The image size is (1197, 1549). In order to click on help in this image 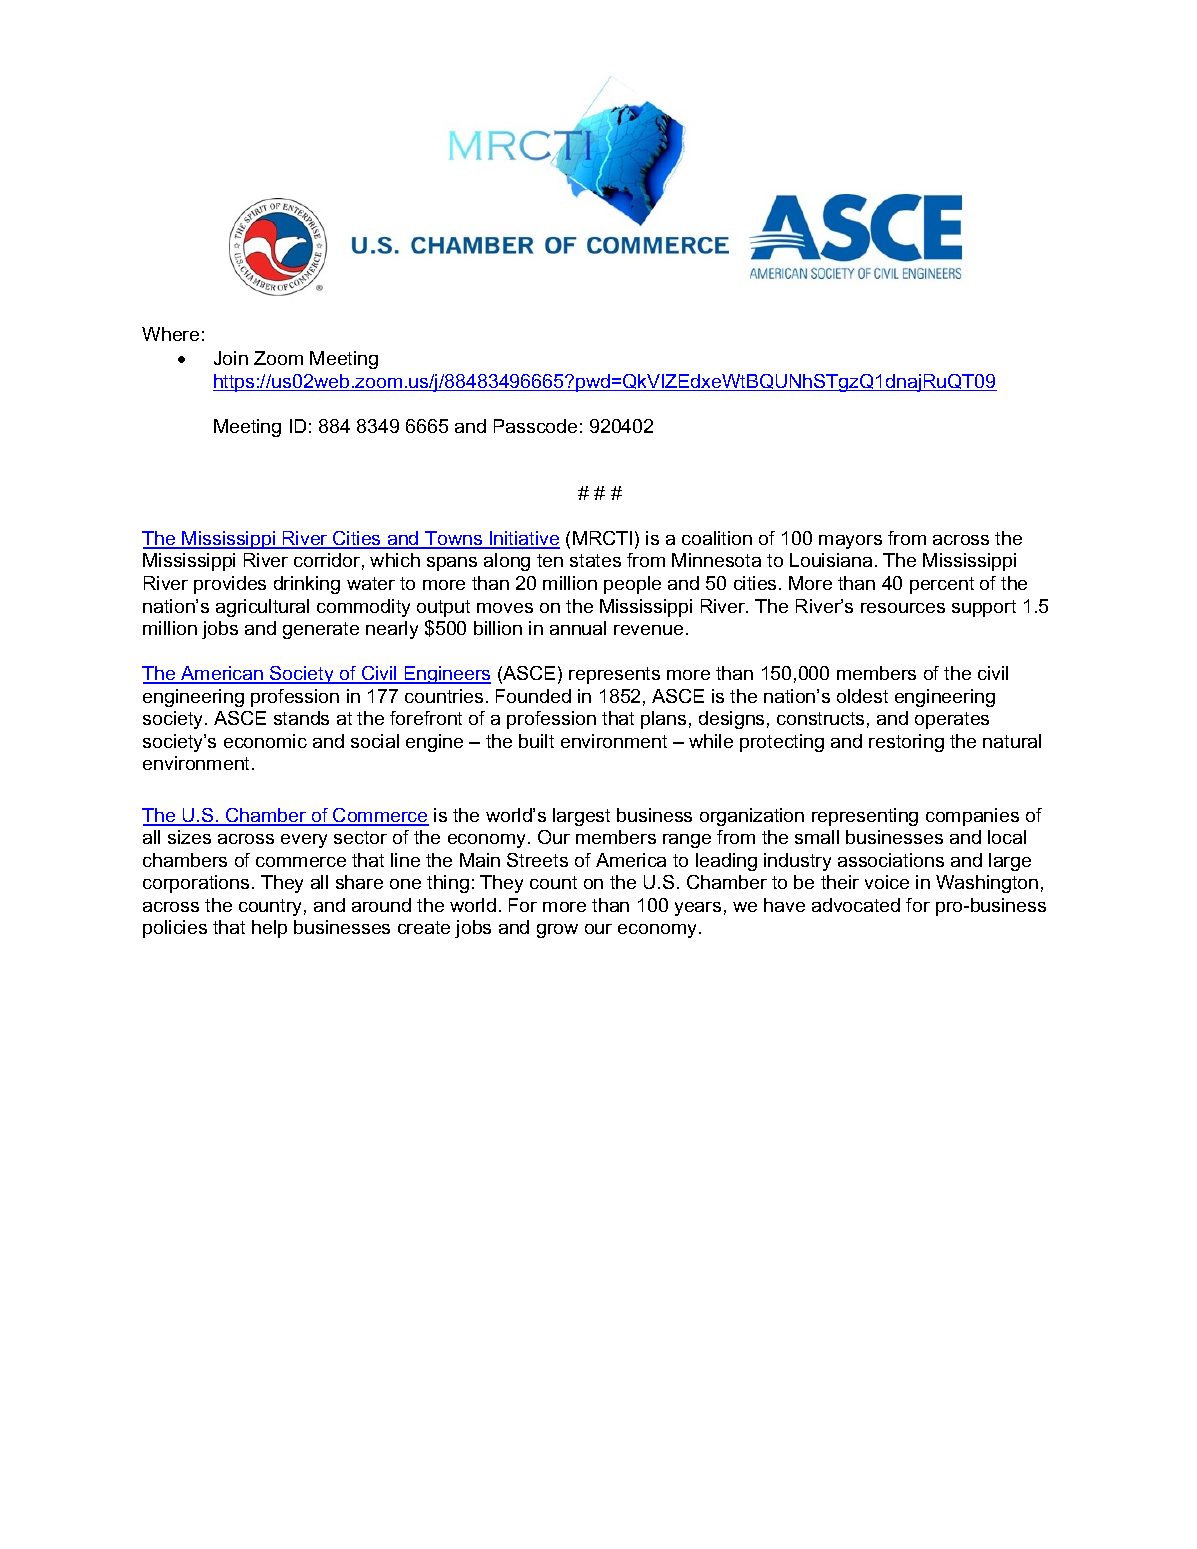, I will do `click(269, 929)`.
